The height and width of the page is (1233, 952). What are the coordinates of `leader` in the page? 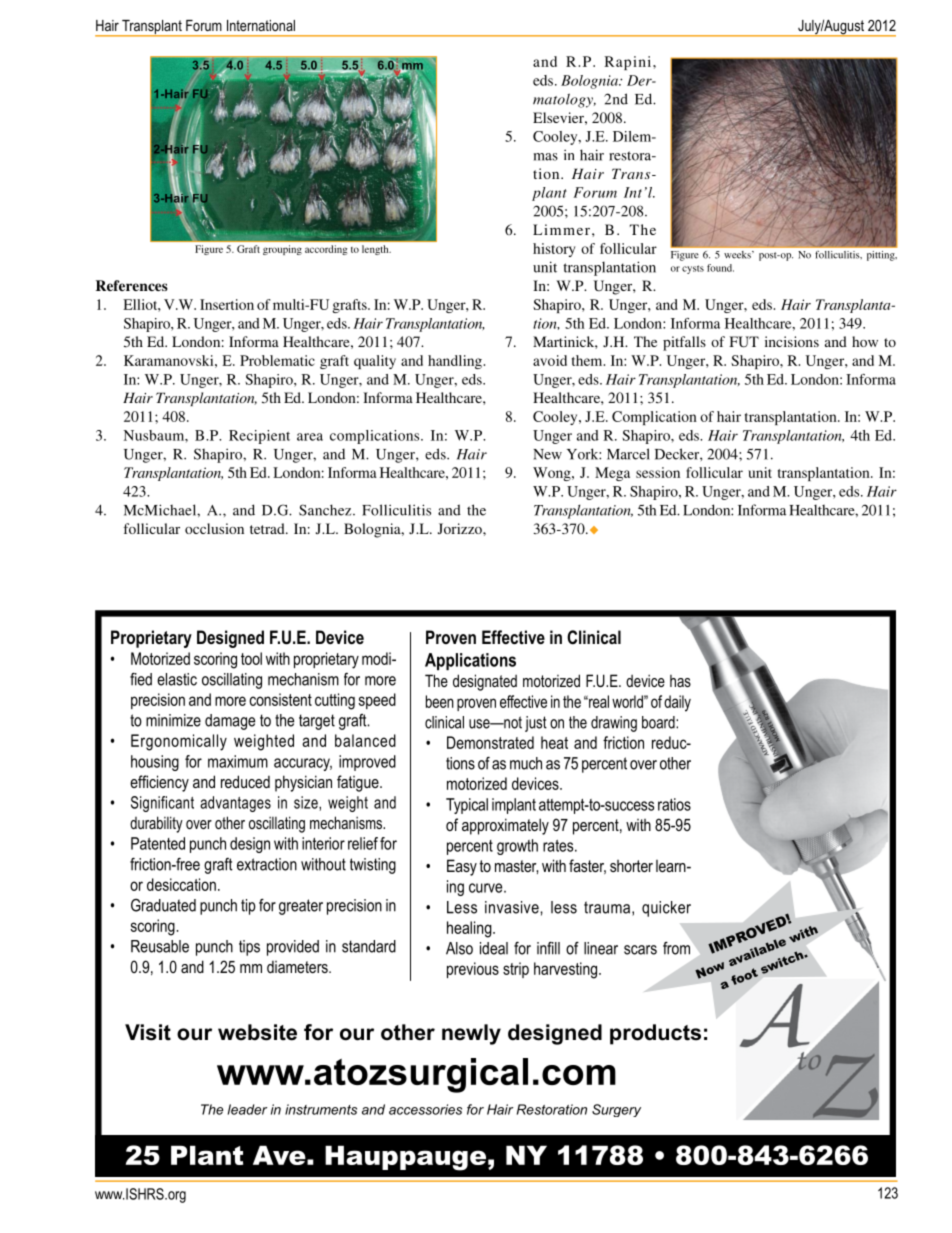 It's located at (247, 1109).
